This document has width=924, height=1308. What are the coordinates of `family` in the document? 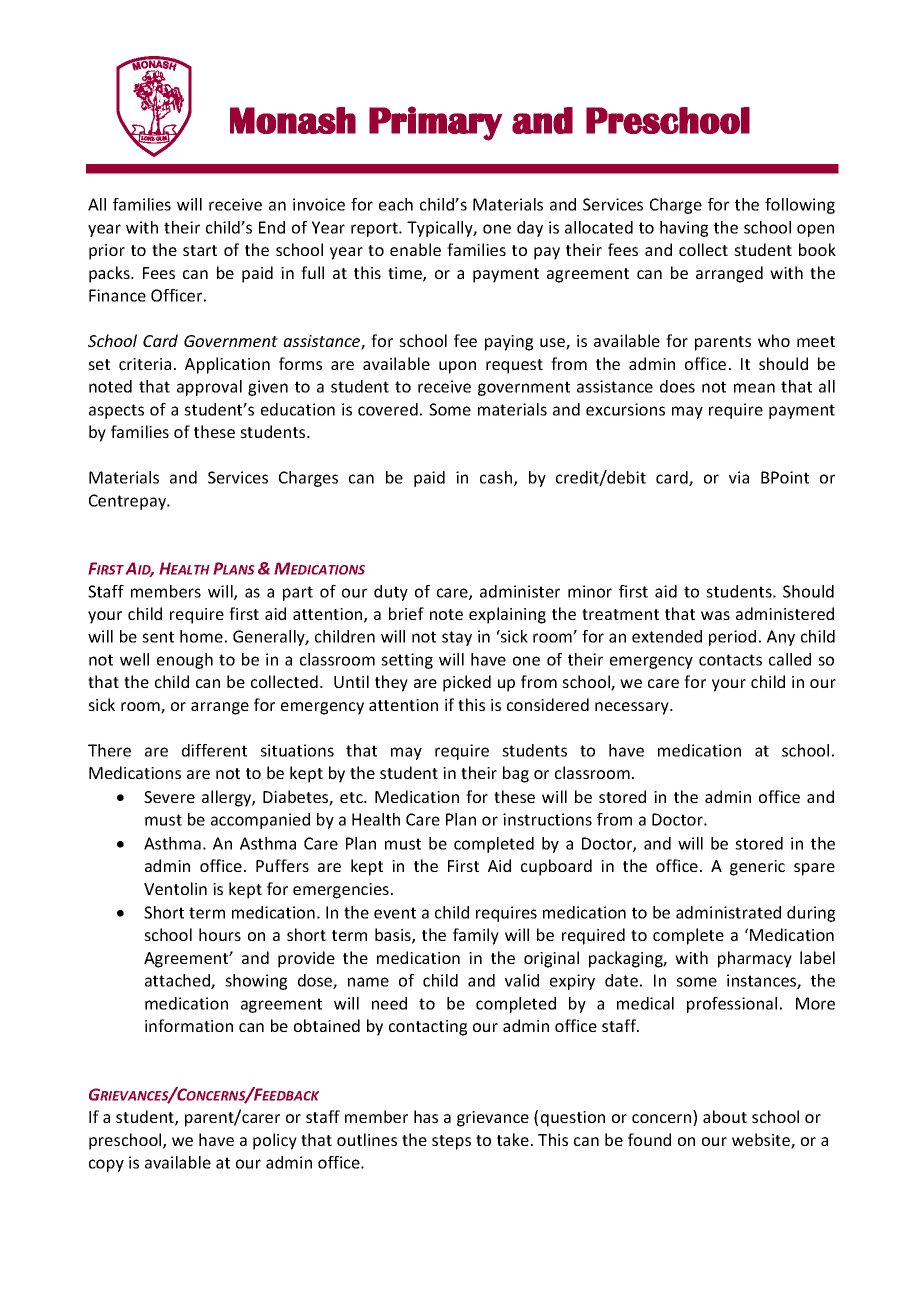 It's located at (476, 936).
